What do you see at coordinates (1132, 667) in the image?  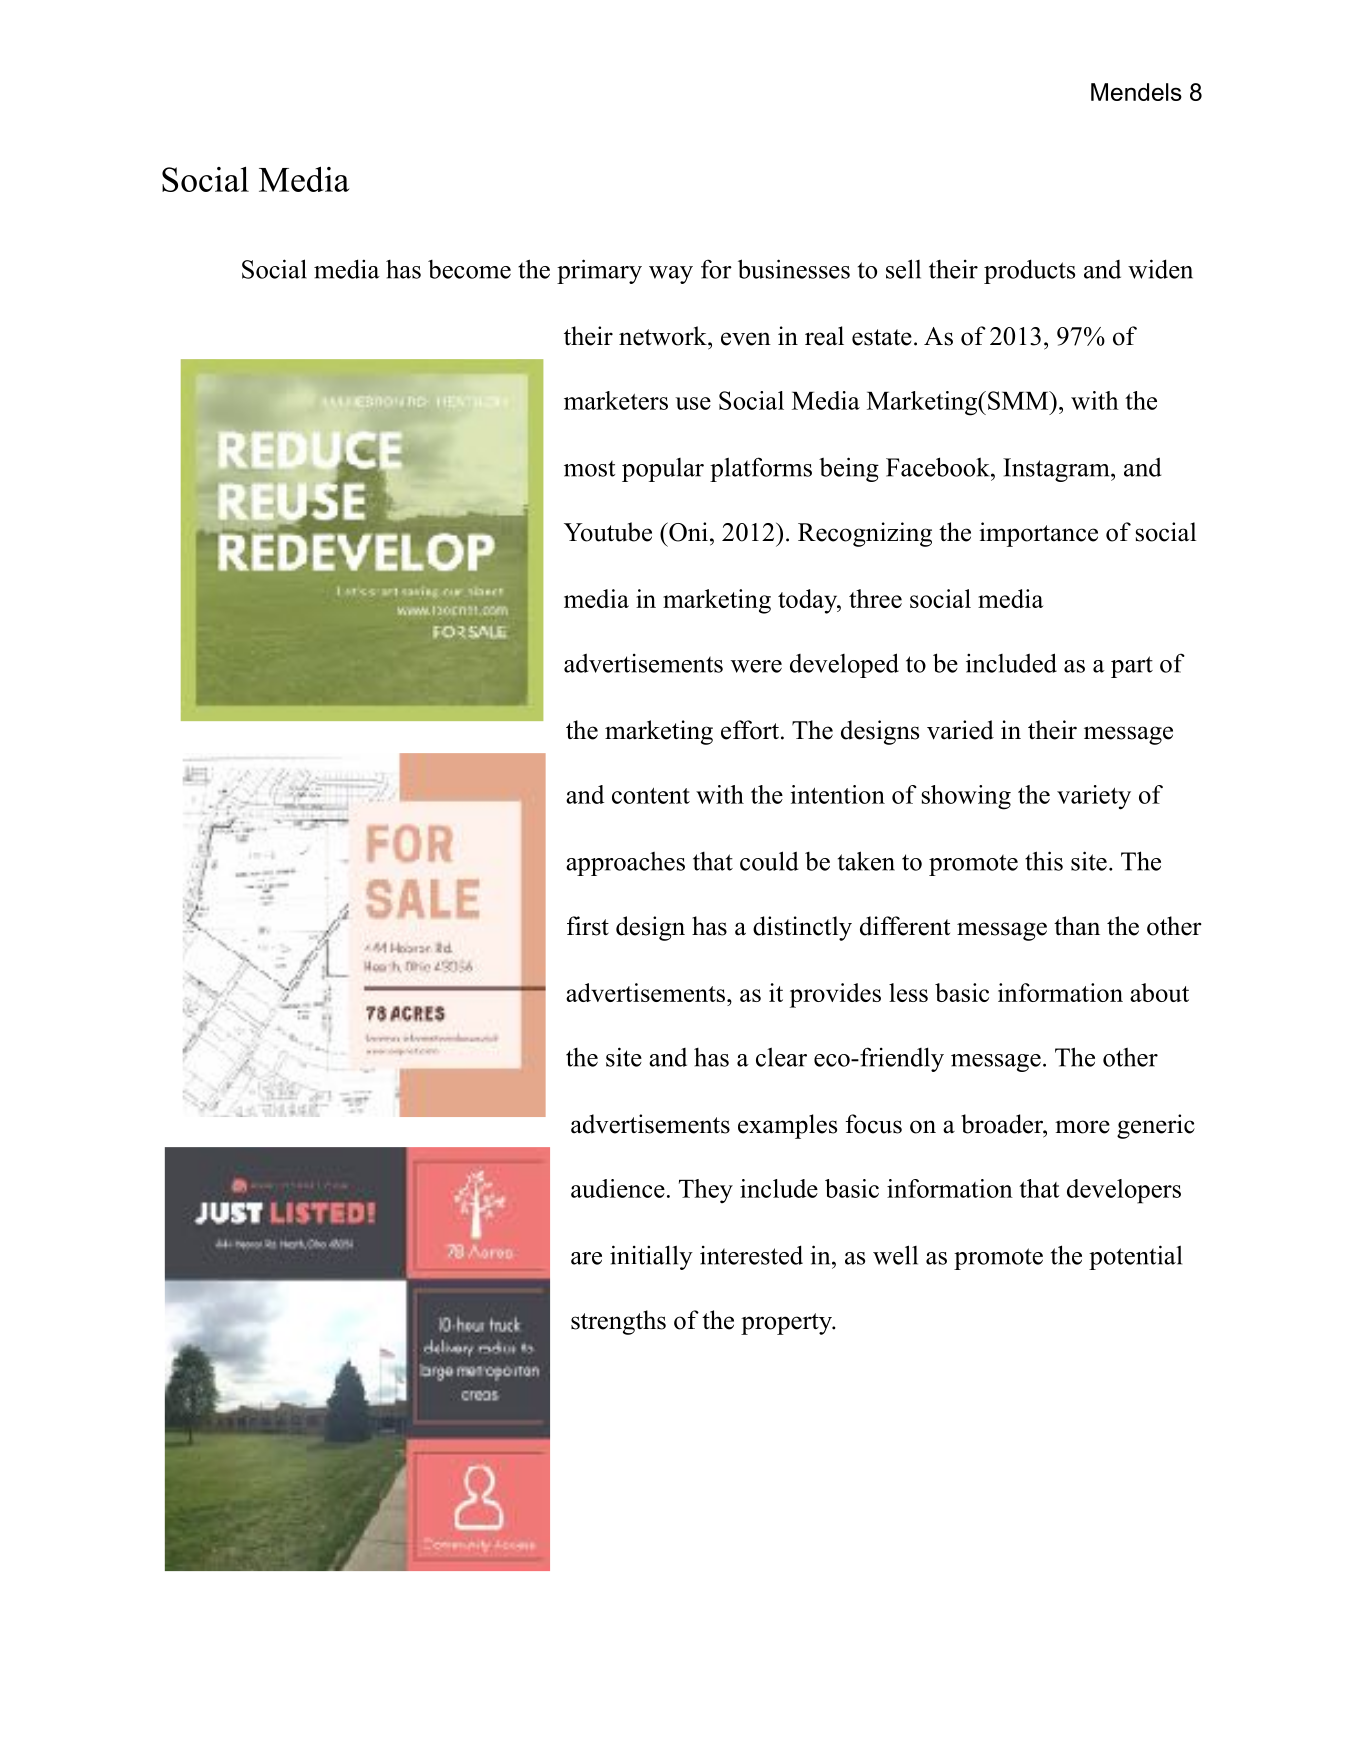 I see `part` at bounding box center [1132, 667].
